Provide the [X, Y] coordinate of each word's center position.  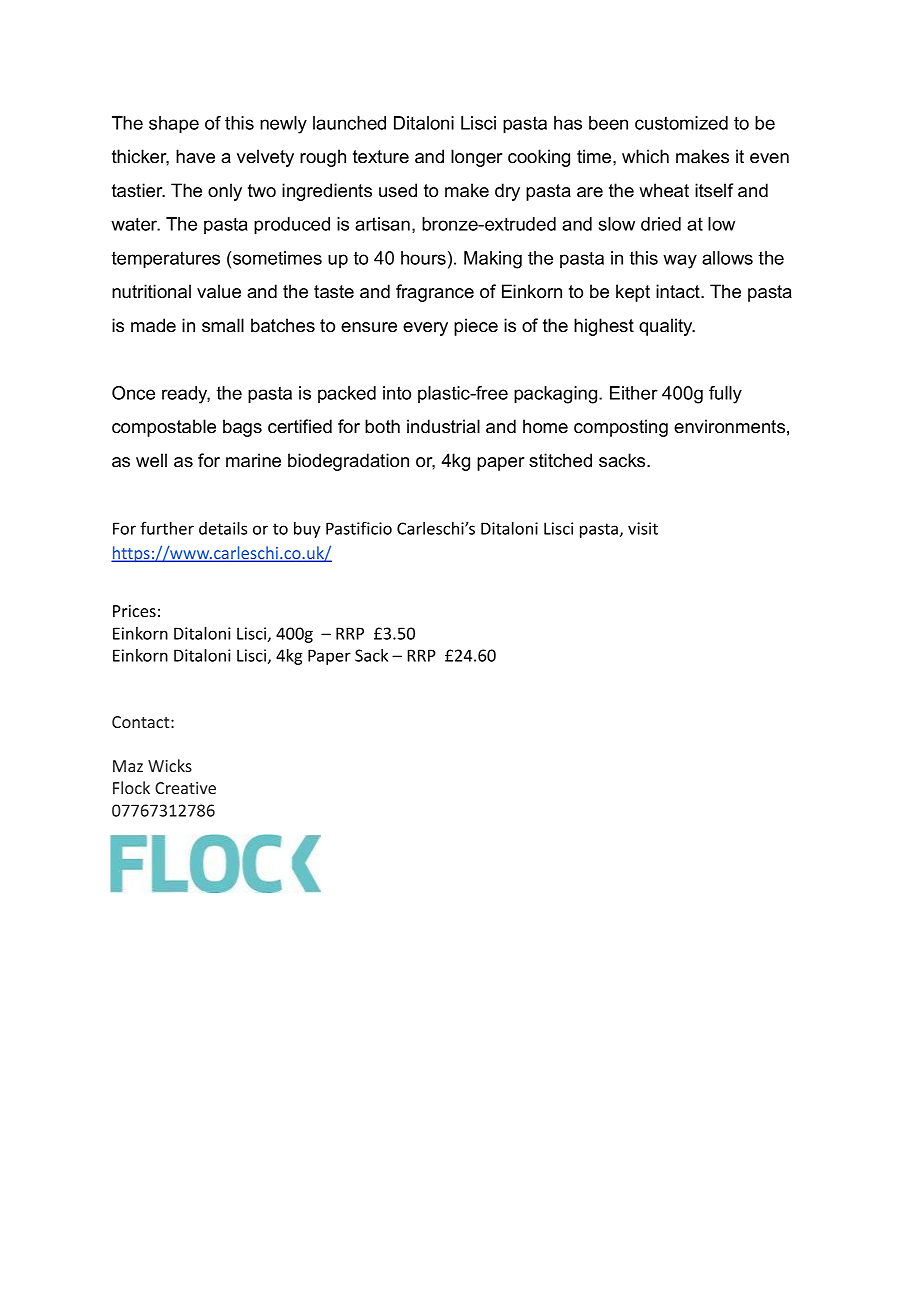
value [219, 291]
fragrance [435, 293]
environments [729, 426]
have [195, 156]
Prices [134, 611]
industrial [443, 426]
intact [679, 291]
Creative [185, 788]
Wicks [170, 765]
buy [307, 530]
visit [643, 528]
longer [477, 158]
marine [253, 460]
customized [681, 123]
